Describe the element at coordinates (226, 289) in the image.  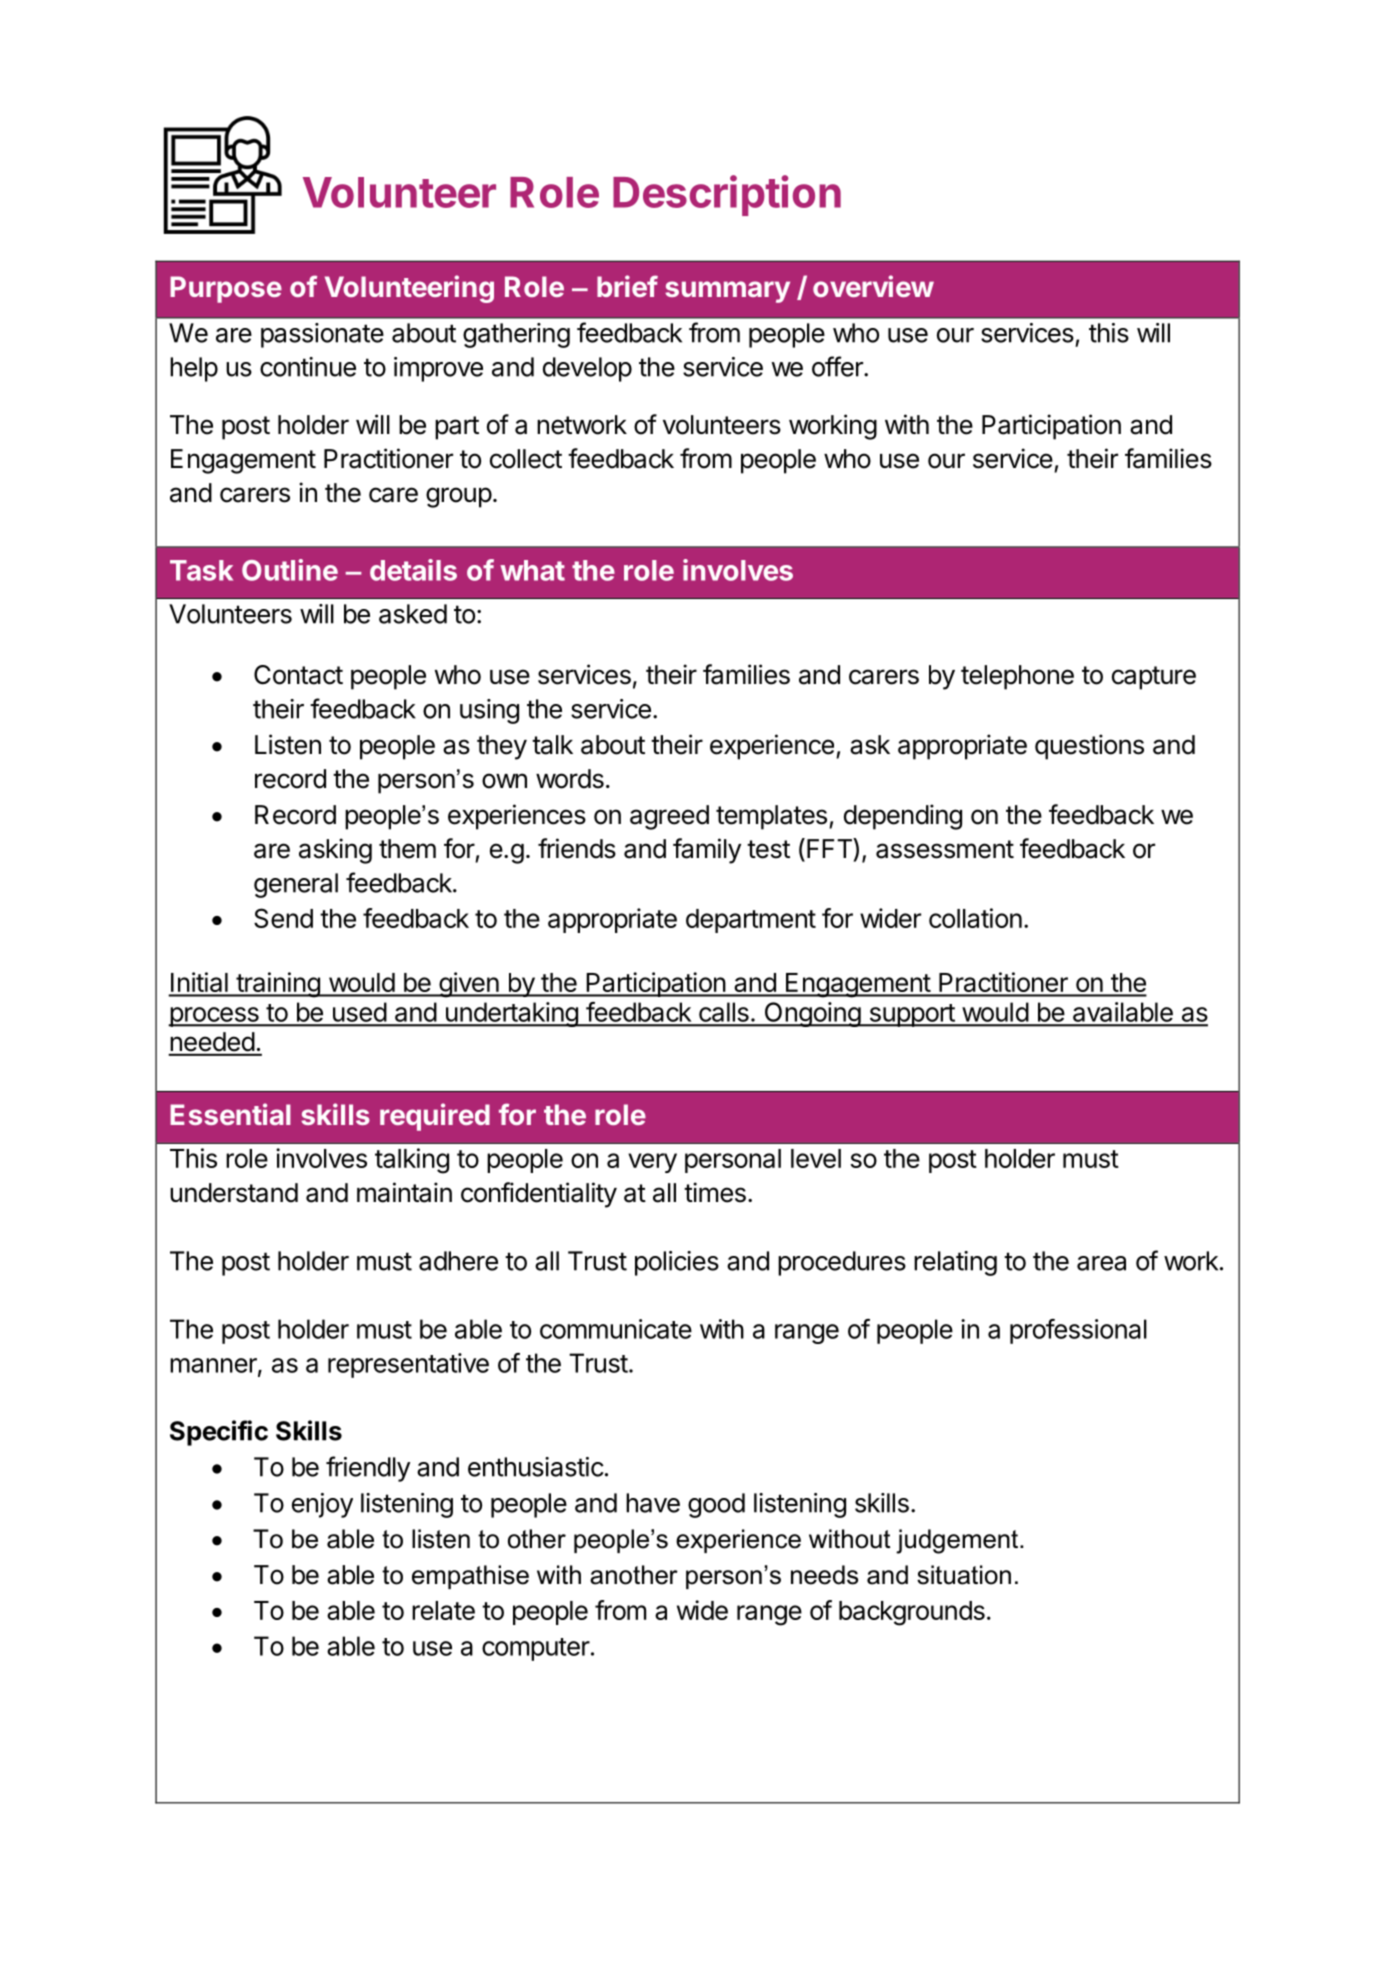
I see `Purpose` at that location.
